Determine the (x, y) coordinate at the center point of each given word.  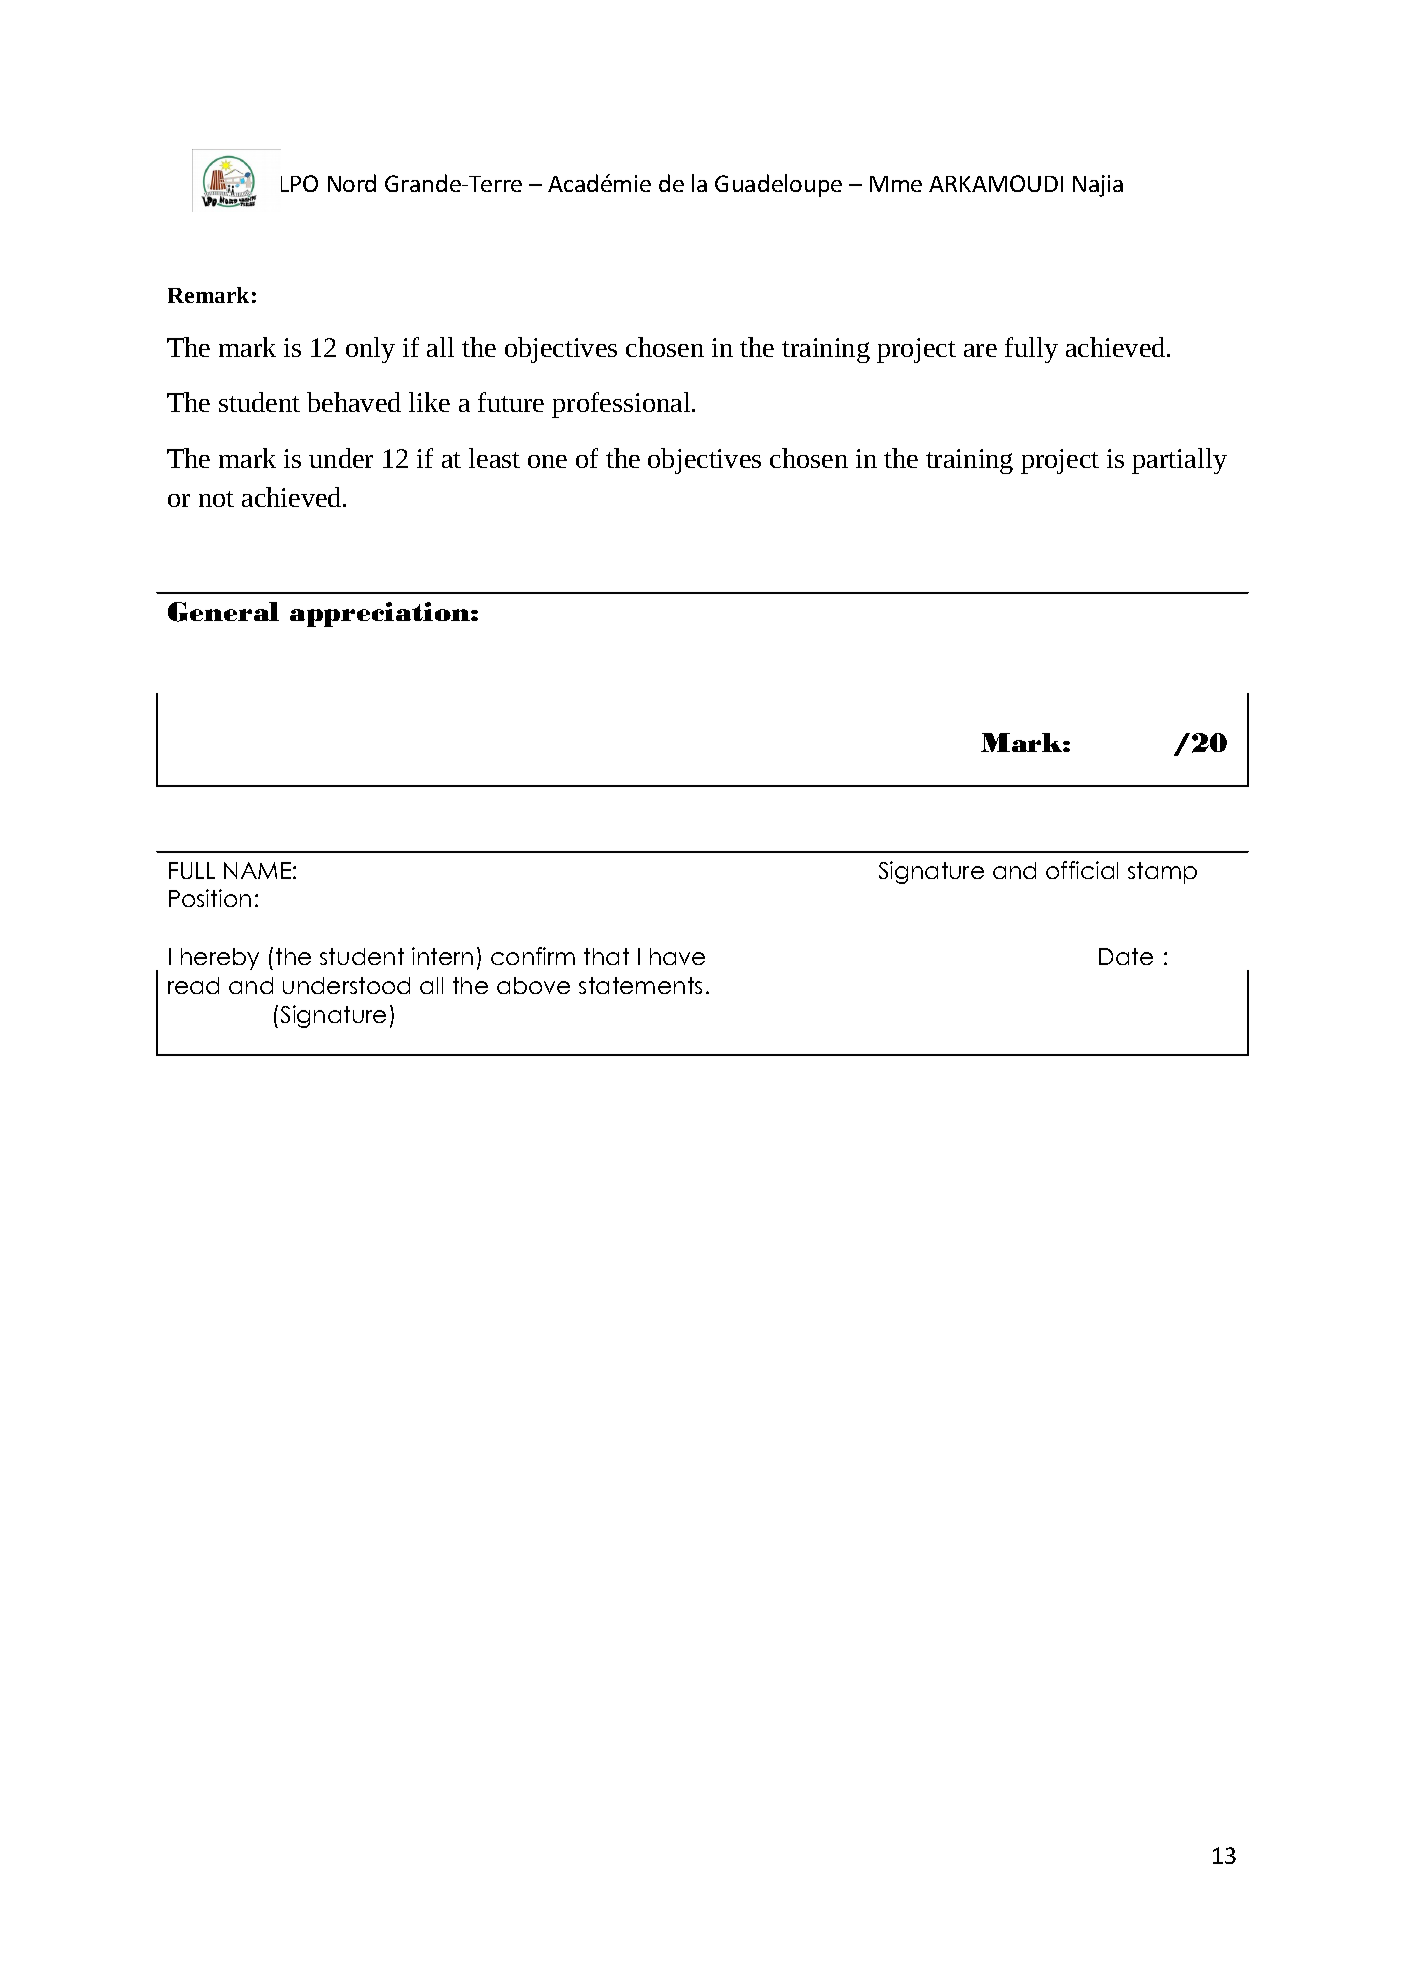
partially (1179, 461)
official (1082, 870)
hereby (220, 959)
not (216, 499)
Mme (896, 184)
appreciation (381, 614)
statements (640, 985)
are (980, 350)
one (547, 461)
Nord (352, 183)
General (223, 612)
